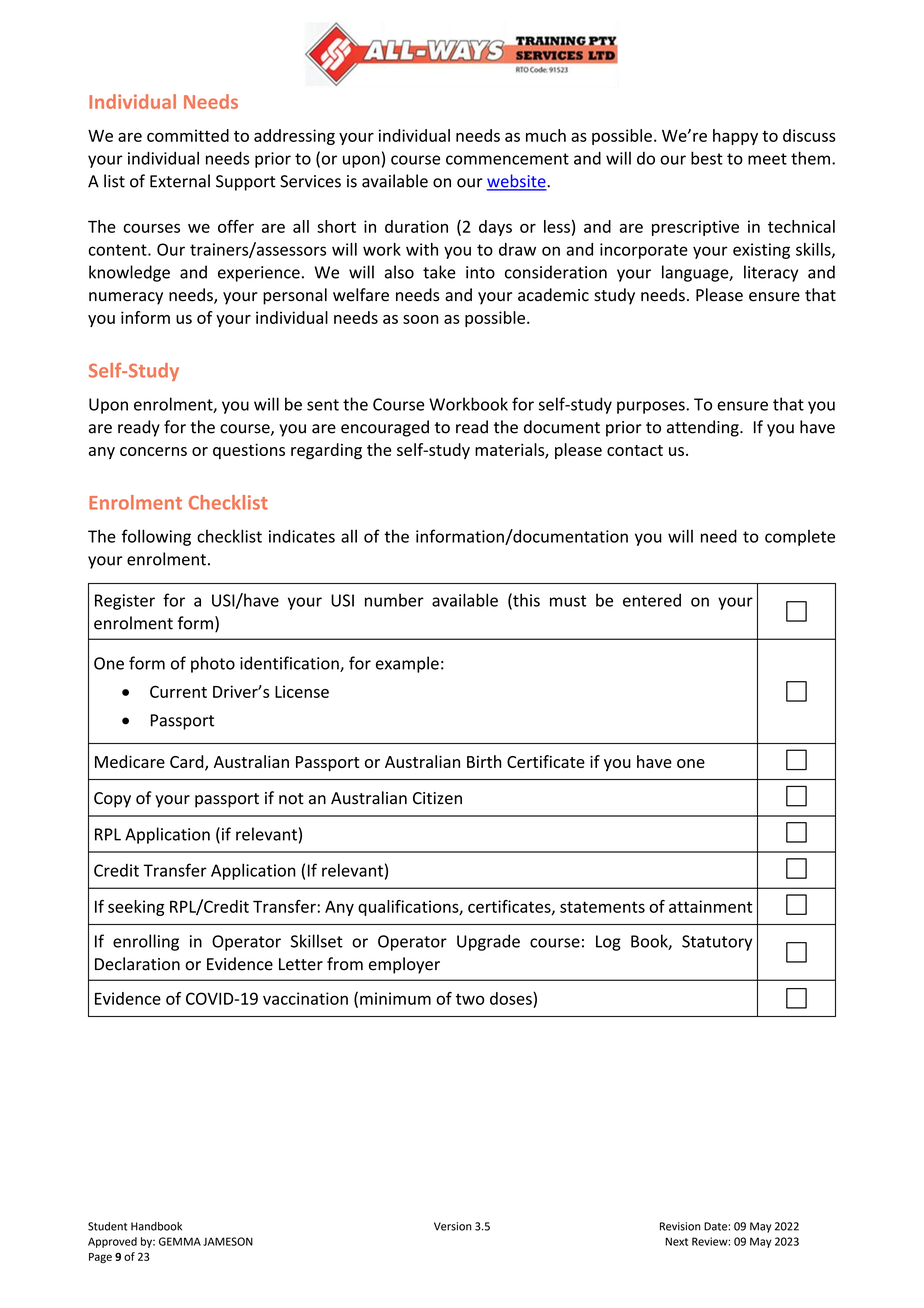 The width and height of the page is (924, 1308). What do you see at coordinates (707, 158) in the page?
I see `best` at bounding box center [707, 158].
